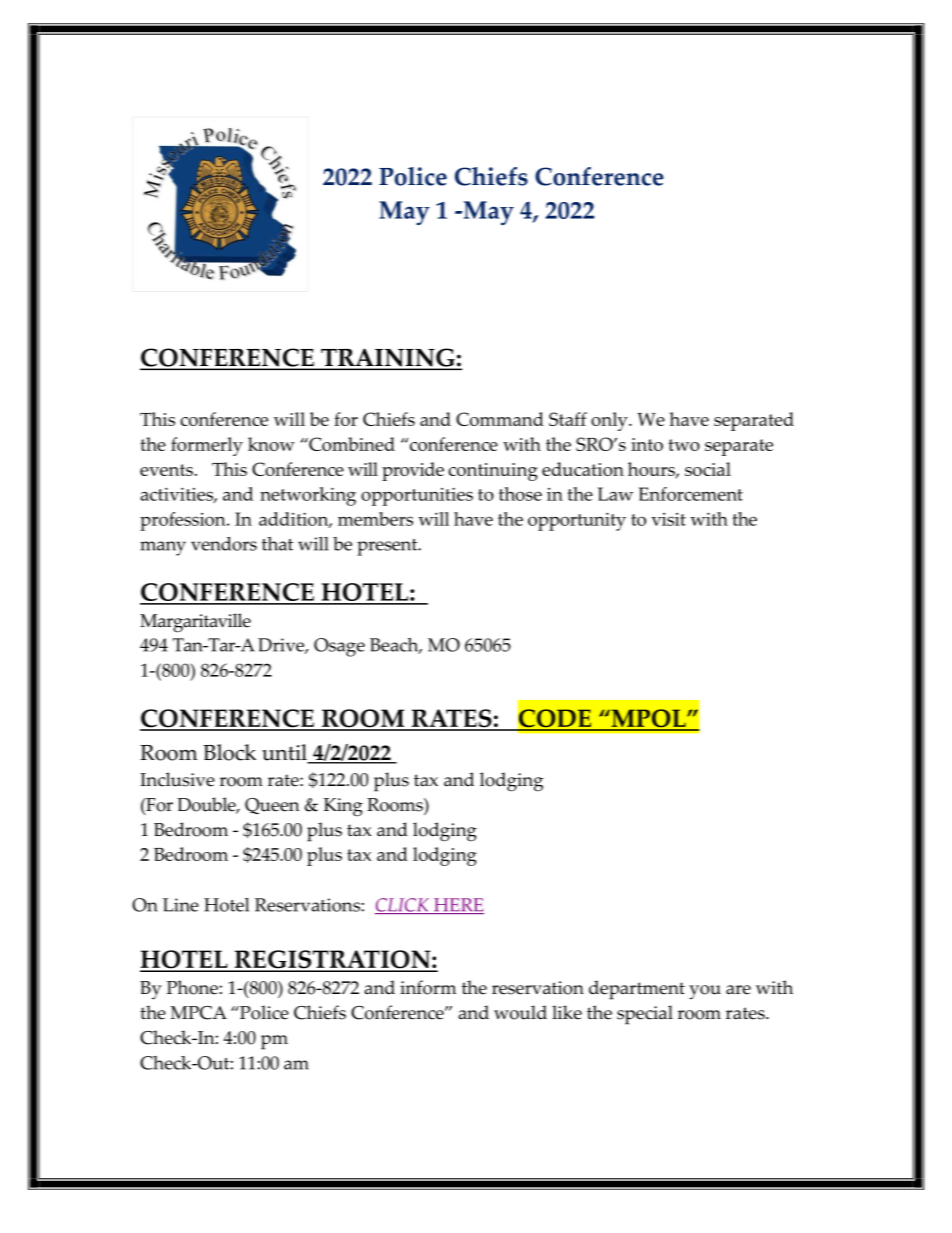  I want to click on Queen, so click(272, 806).
